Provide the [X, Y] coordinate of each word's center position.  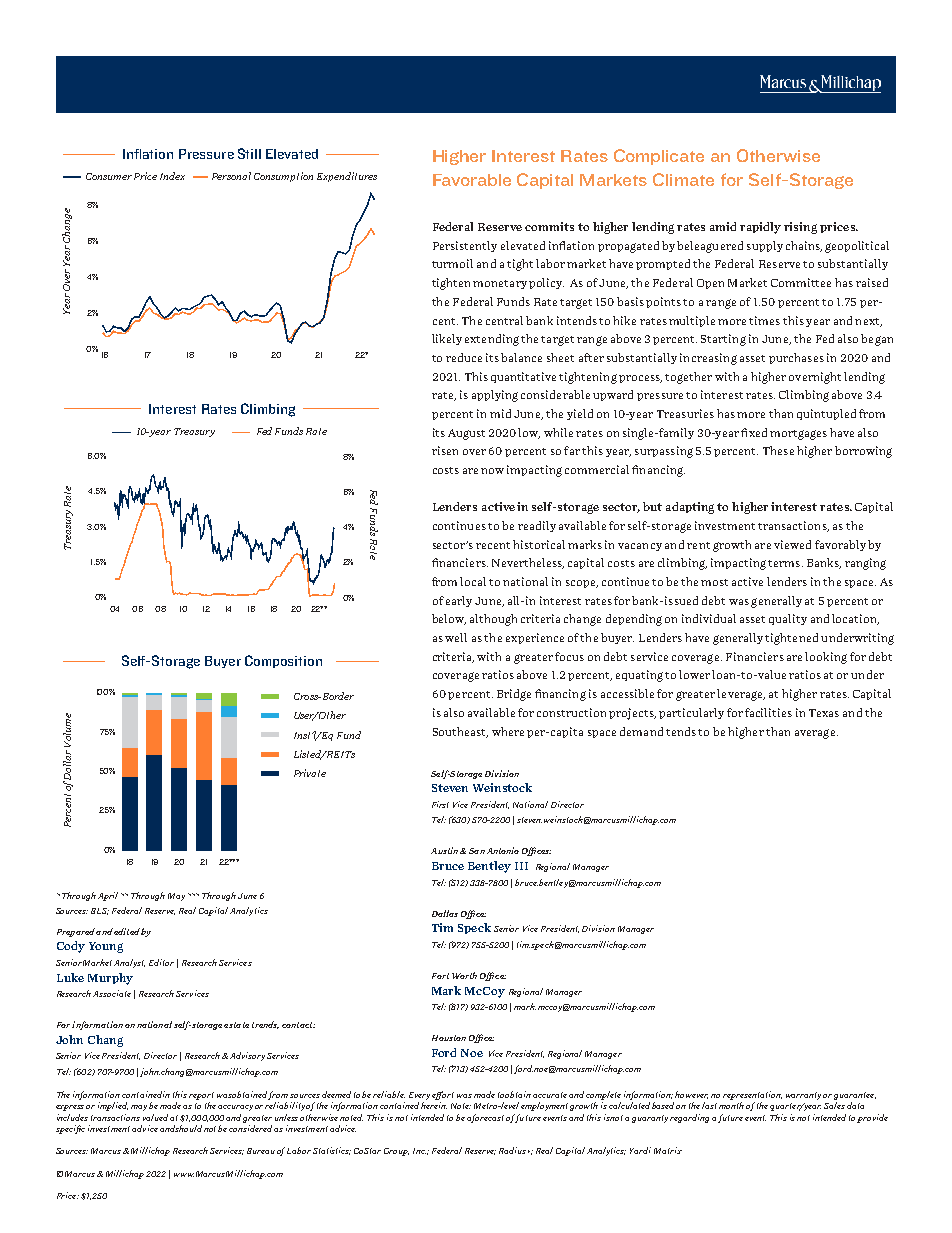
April [110, 896]
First [440, 804]
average [816, 734]
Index [172, 176]
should [188, 1128]
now [492, 471]
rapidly [760, 228]
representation [752, 1097]
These [778, 450]
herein [434, 1105]
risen [445, 450]
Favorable [472, 180]
